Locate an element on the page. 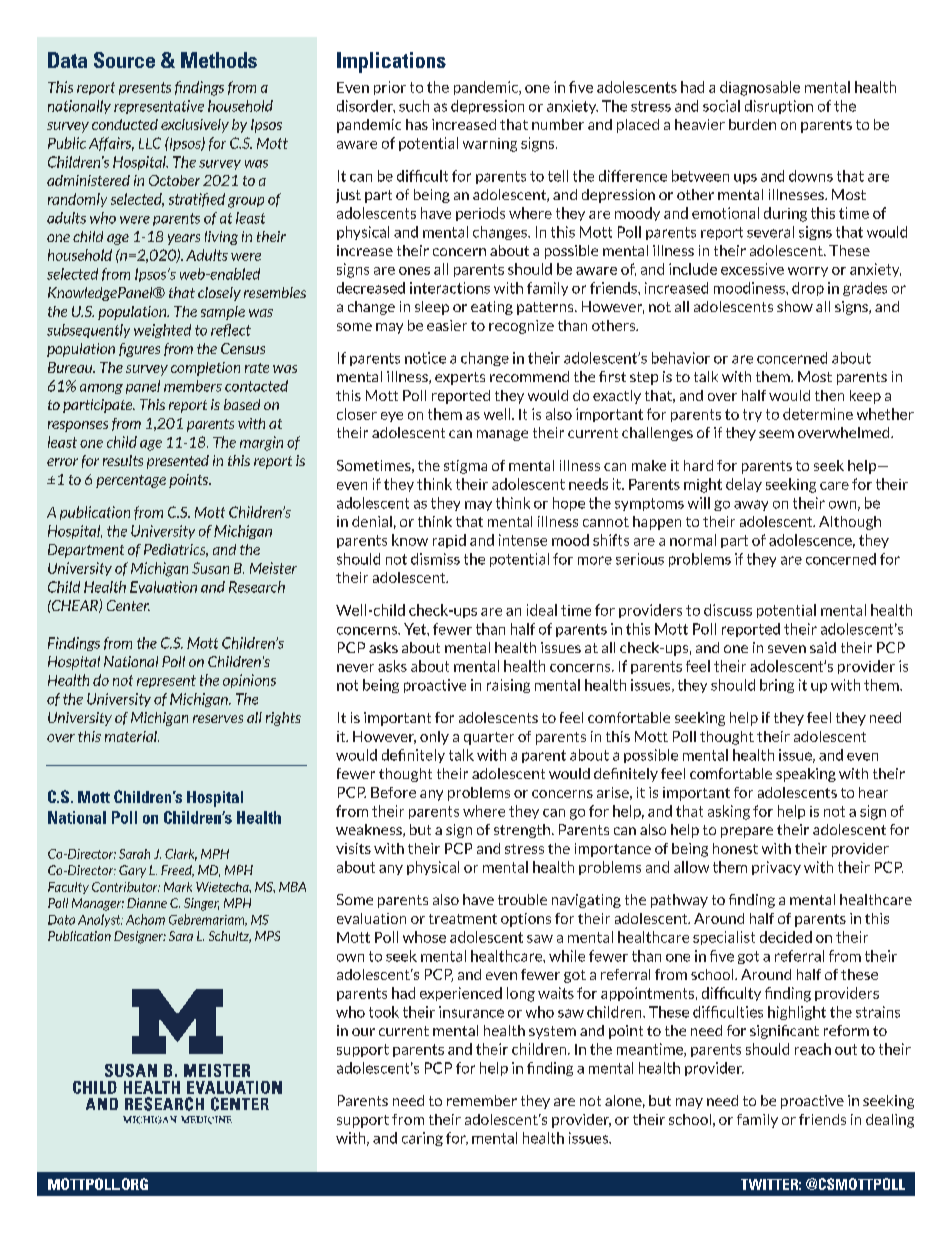 This image has height=1233, width=952. strength is located at coordinates (523, 831).
